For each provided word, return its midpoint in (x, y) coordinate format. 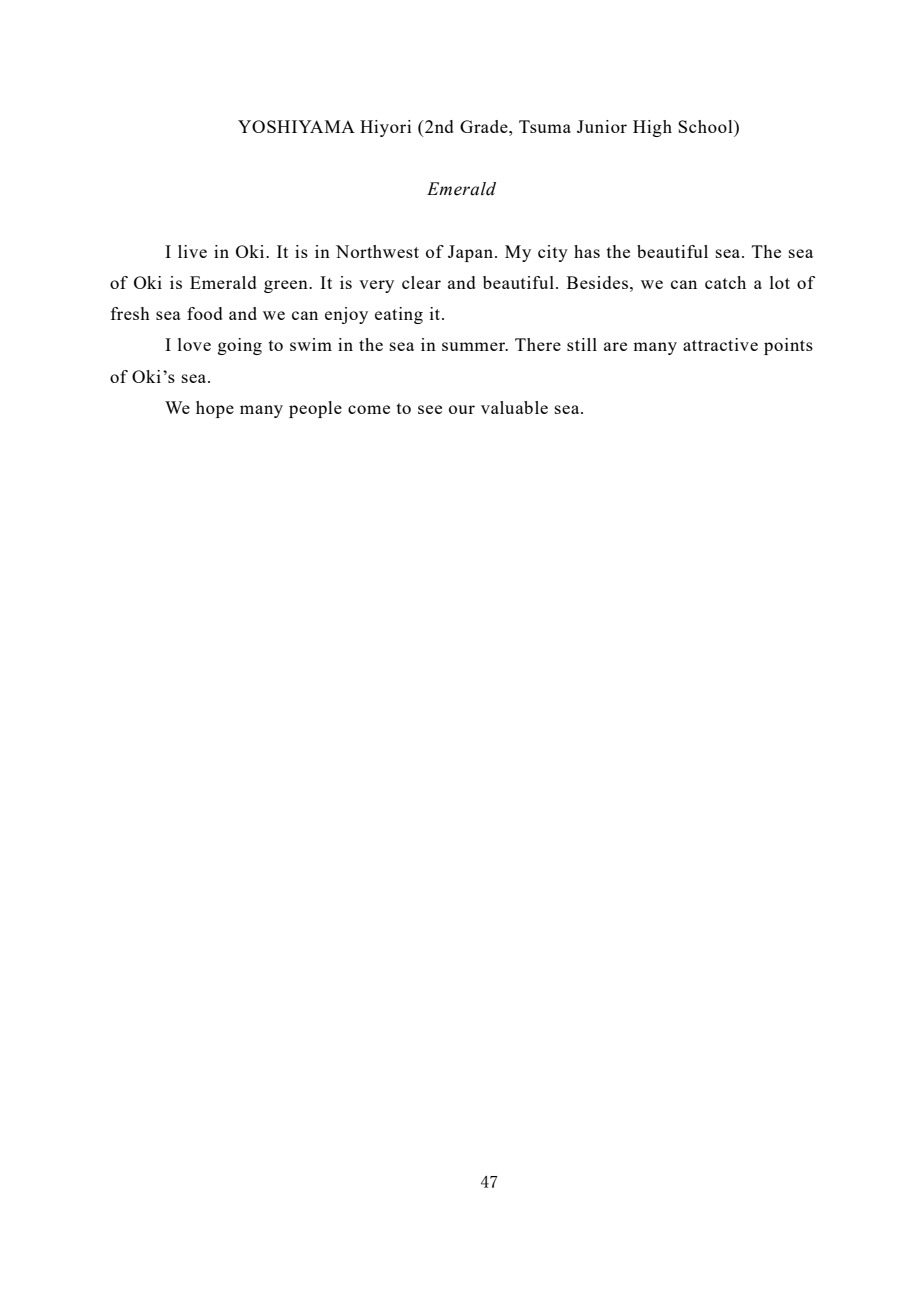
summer (475, 346)
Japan (470, 253)
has (587, 251)
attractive (720, 344)
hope (215, 409)
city (553, 253)
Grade (485, 126)
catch (725, 282)
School (706, 126)
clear (421, 282)
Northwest (377, 251)
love (194, 344)
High (652, 128)
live (192, 251)
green (287, 286)
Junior (602, 126)
